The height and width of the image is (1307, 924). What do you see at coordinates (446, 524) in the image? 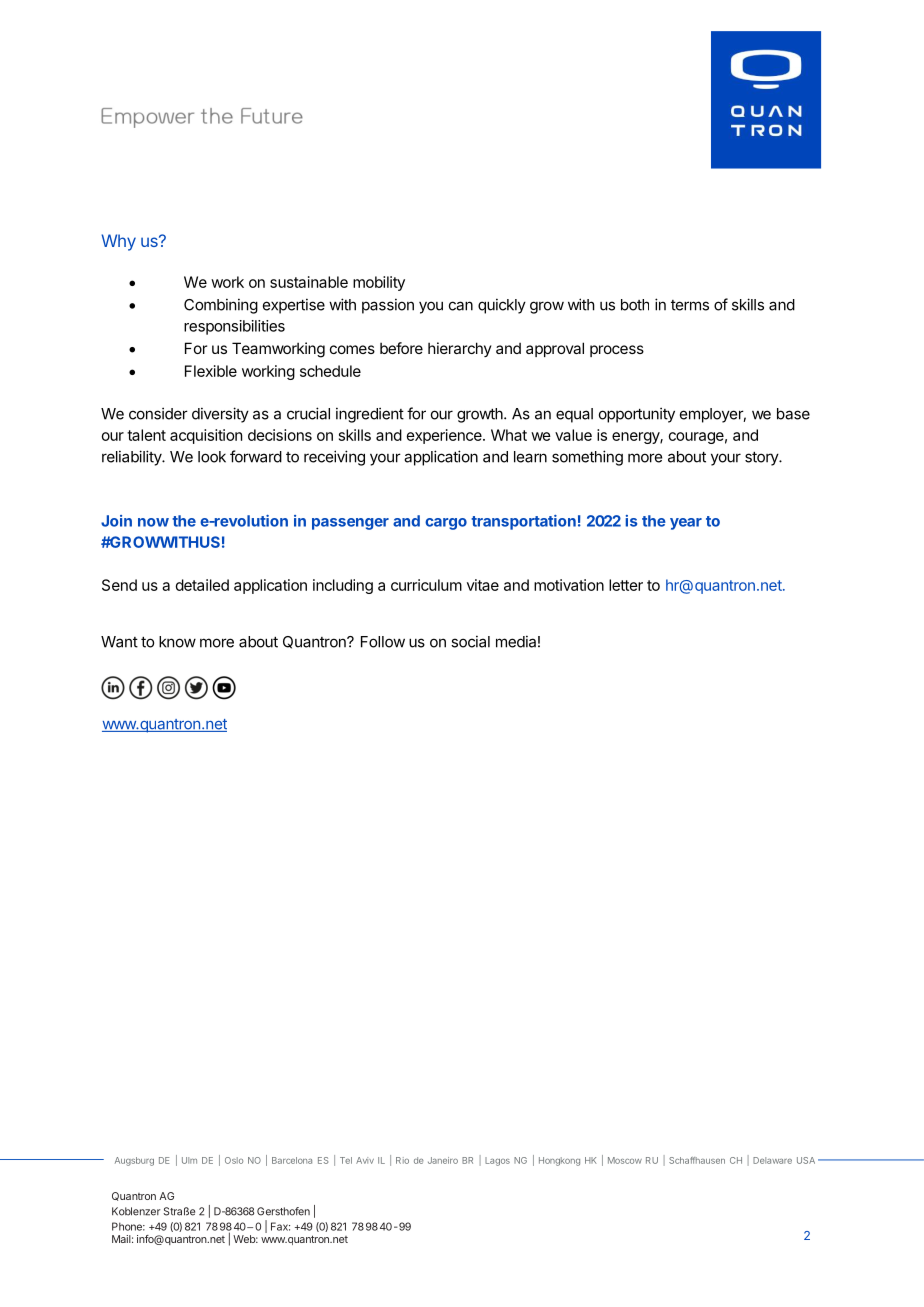
I see `cargo` at bounding box center [446, 524].
